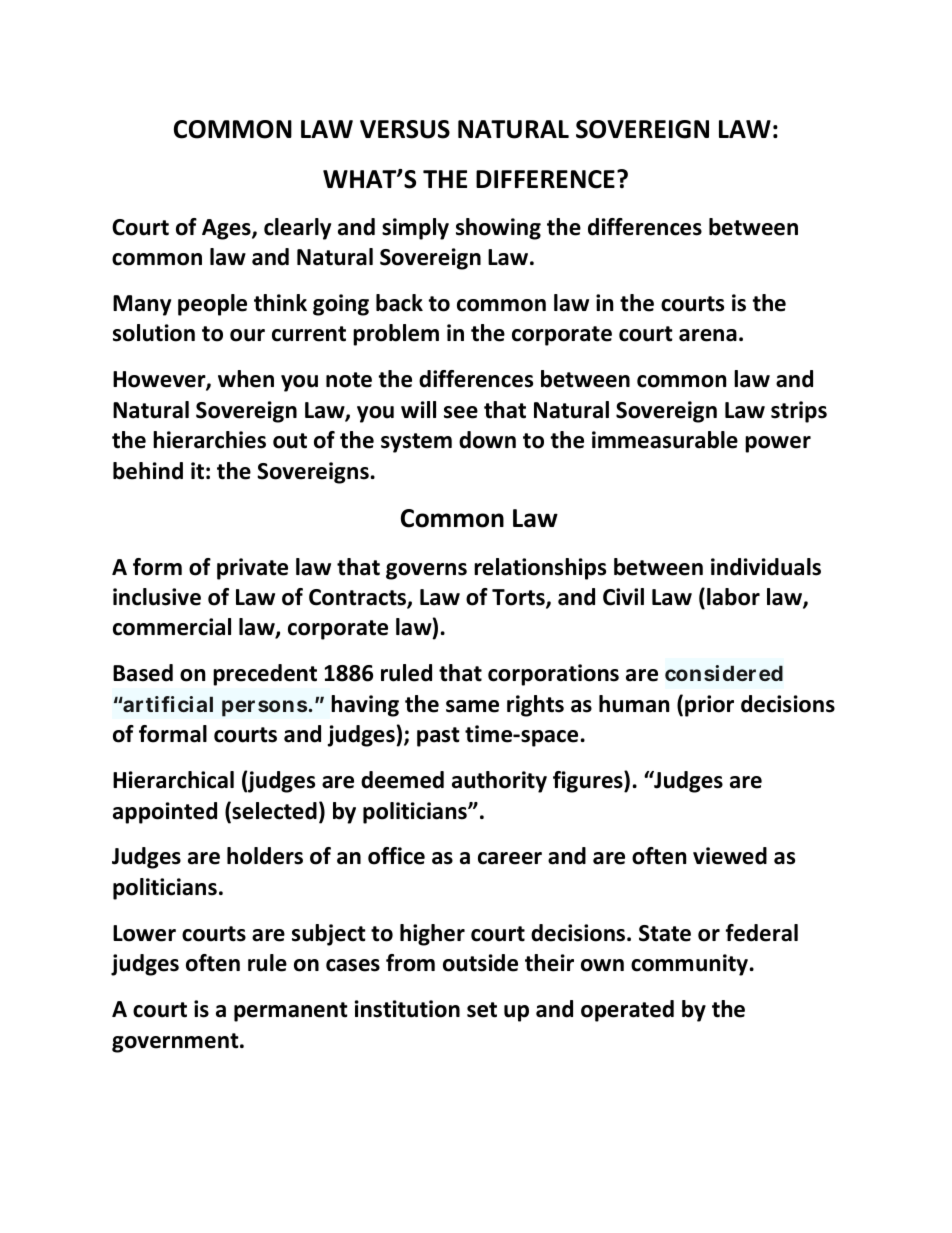  What do you see at coordinates (499, 782) in the image?
I see `authority` at bounding box center [499, 782].
